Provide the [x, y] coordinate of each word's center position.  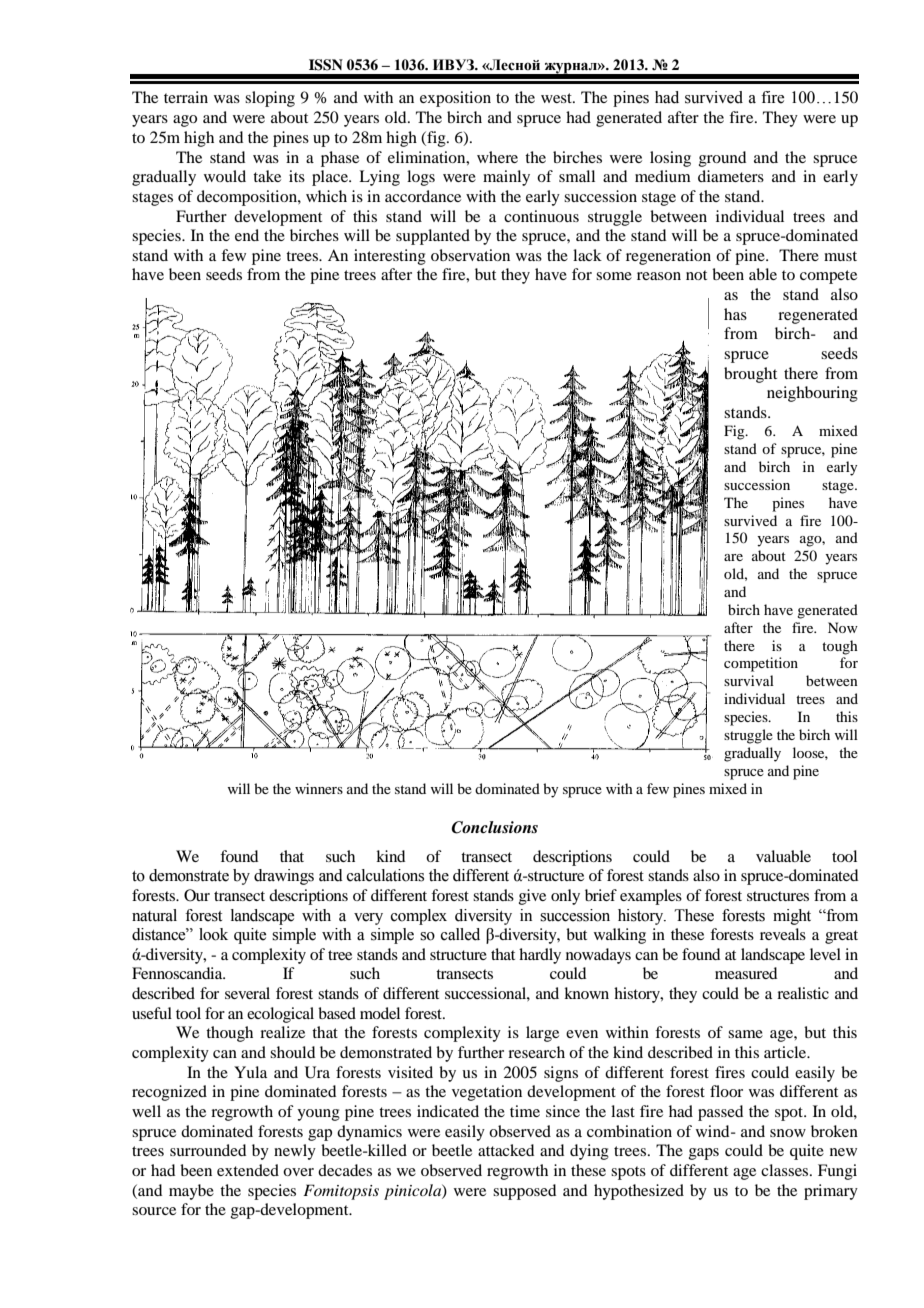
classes [786, 1170]
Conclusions [494, 827]
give [532, 897]
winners [319, 788]
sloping [270, 99]
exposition [455, 99]
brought [750, 375]
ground [722, 159]
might [792, 917]
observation [470, 255]
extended [248, 1170]
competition [761, 664]
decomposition [248, 198]
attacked [506, 1150]
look [213, 934]
